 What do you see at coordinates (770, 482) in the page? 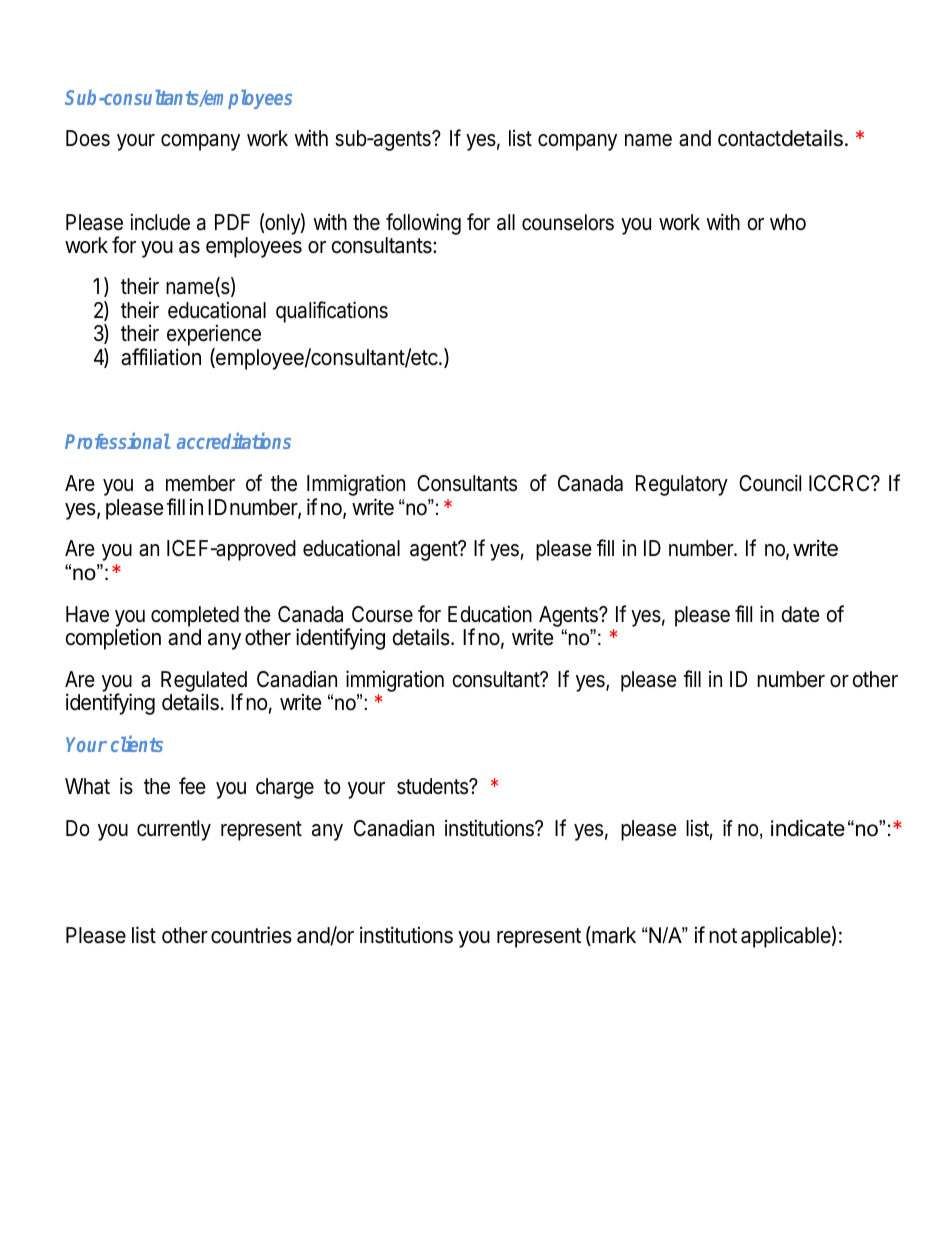
I see `Council` at bounding box center [770, 482].
